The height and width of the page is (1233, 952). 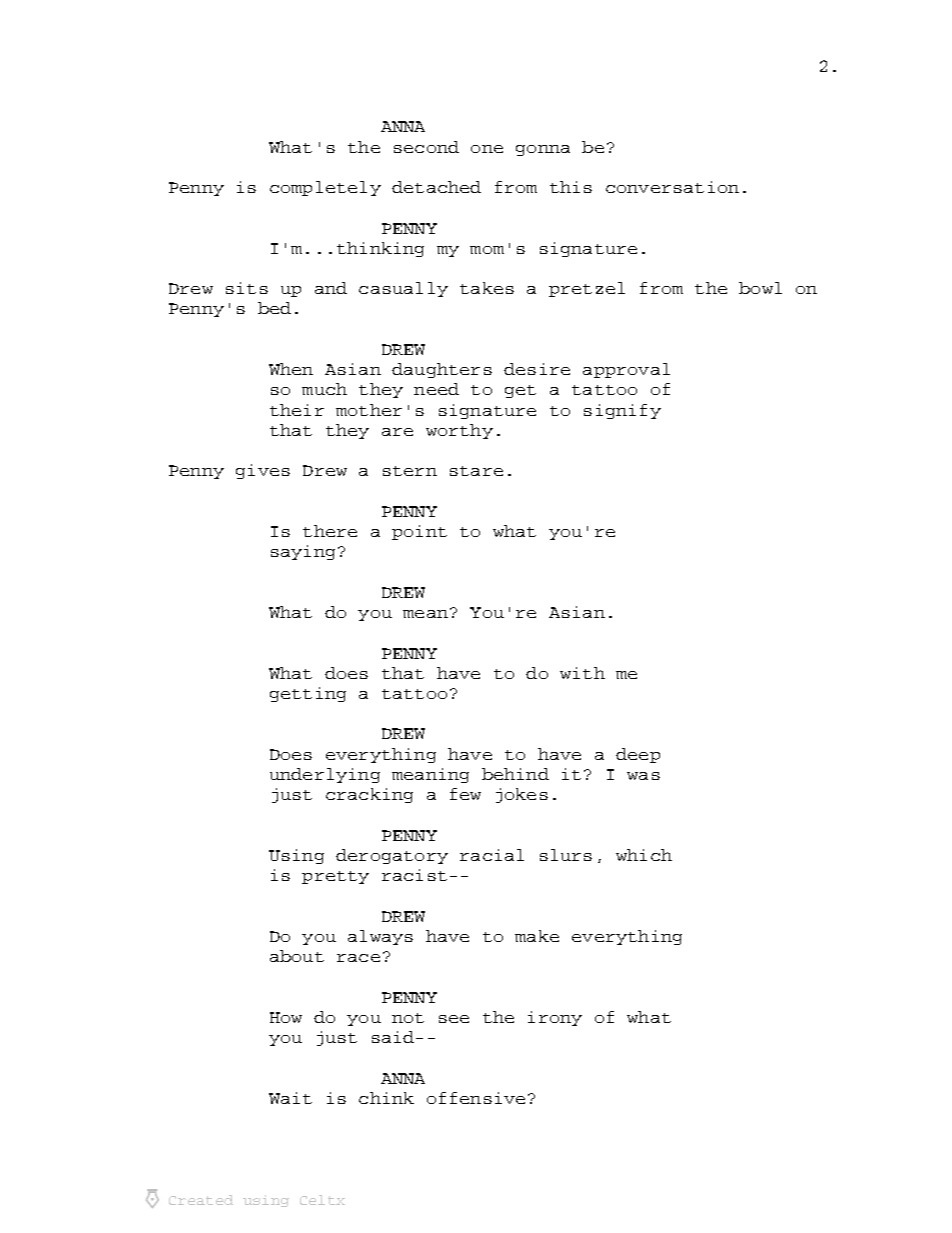 I want to click on offensive, so click(x=476, y=1098).
